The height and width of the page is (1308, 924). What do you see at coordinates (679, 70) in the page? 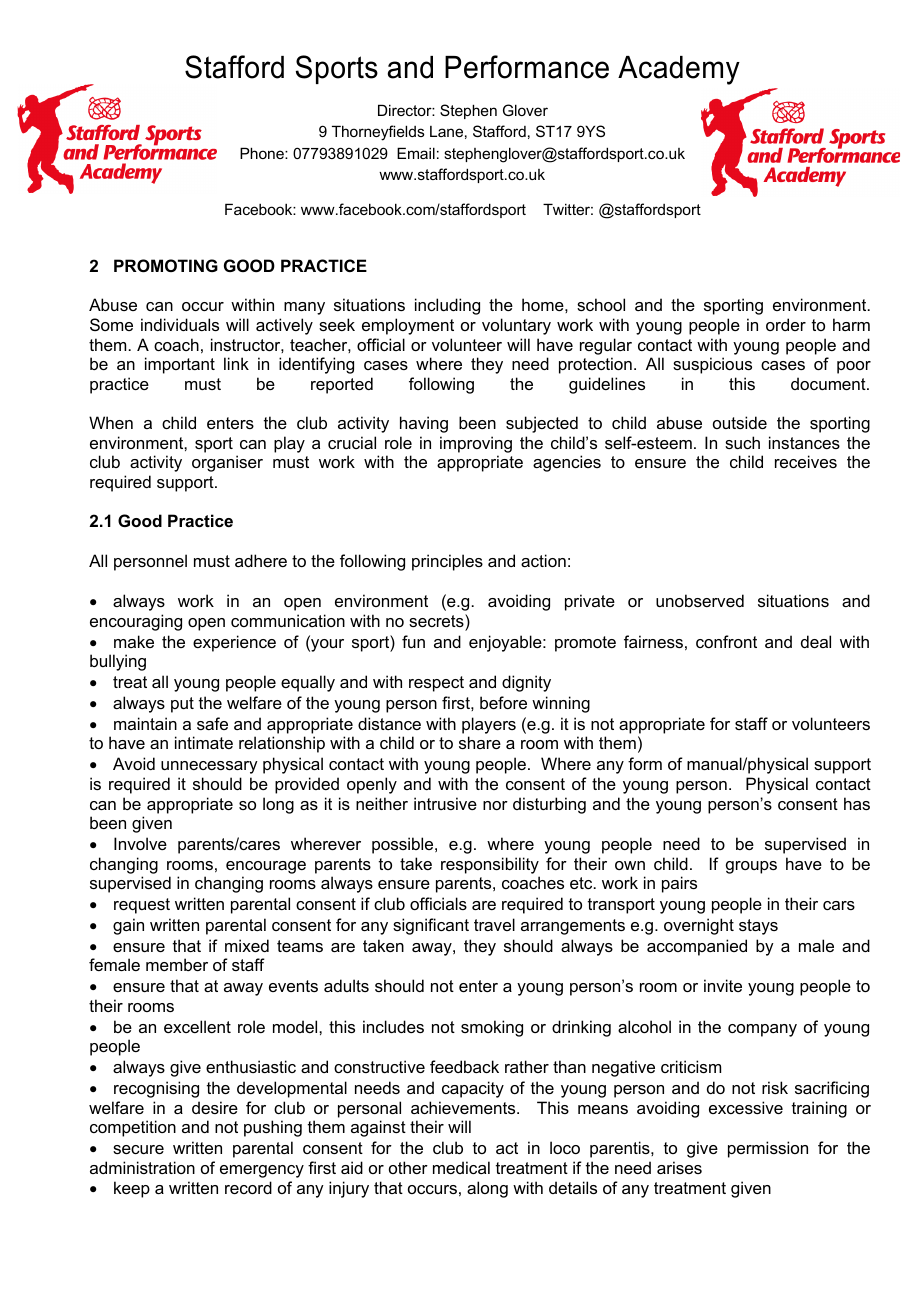
I see `Academy` at bounding box center [679, 70].
